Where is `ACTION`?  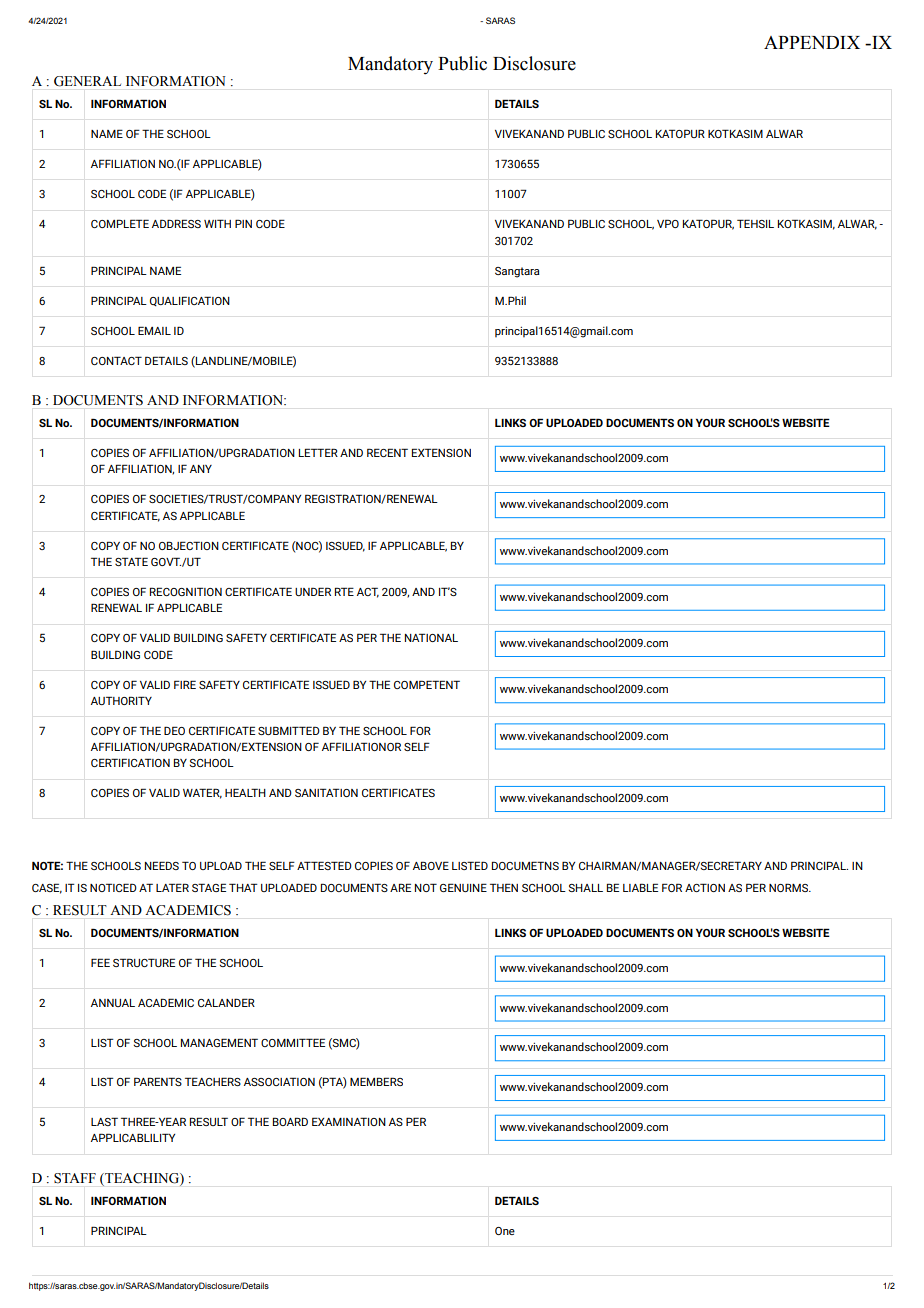 ACTION is located at coordinates (705, 887).
